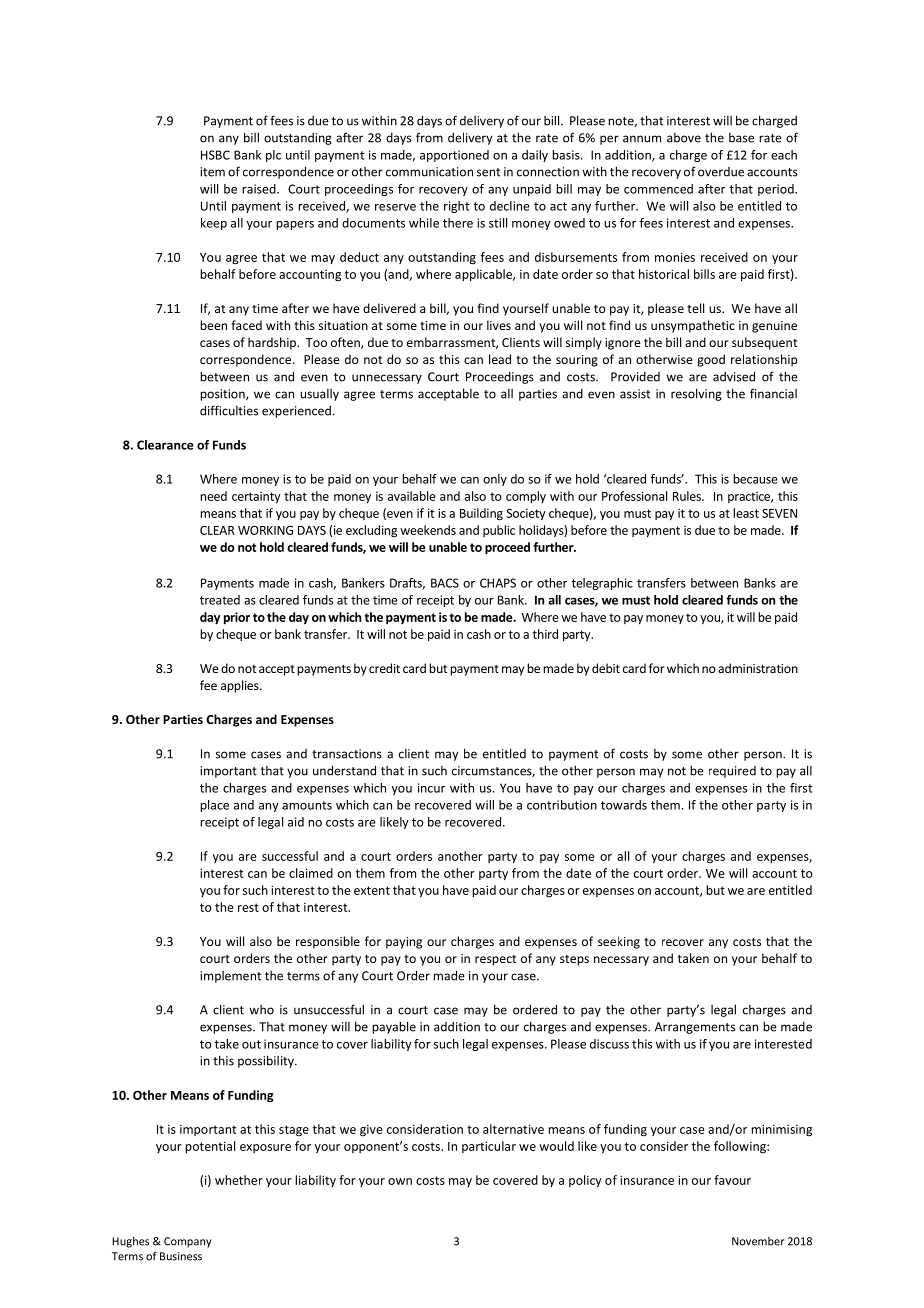 Image resolution: width=924 pixels, height=1308 pixels. Describe the element at coordinates (384, 668) in the screenshot. I see `credit` at that location.
